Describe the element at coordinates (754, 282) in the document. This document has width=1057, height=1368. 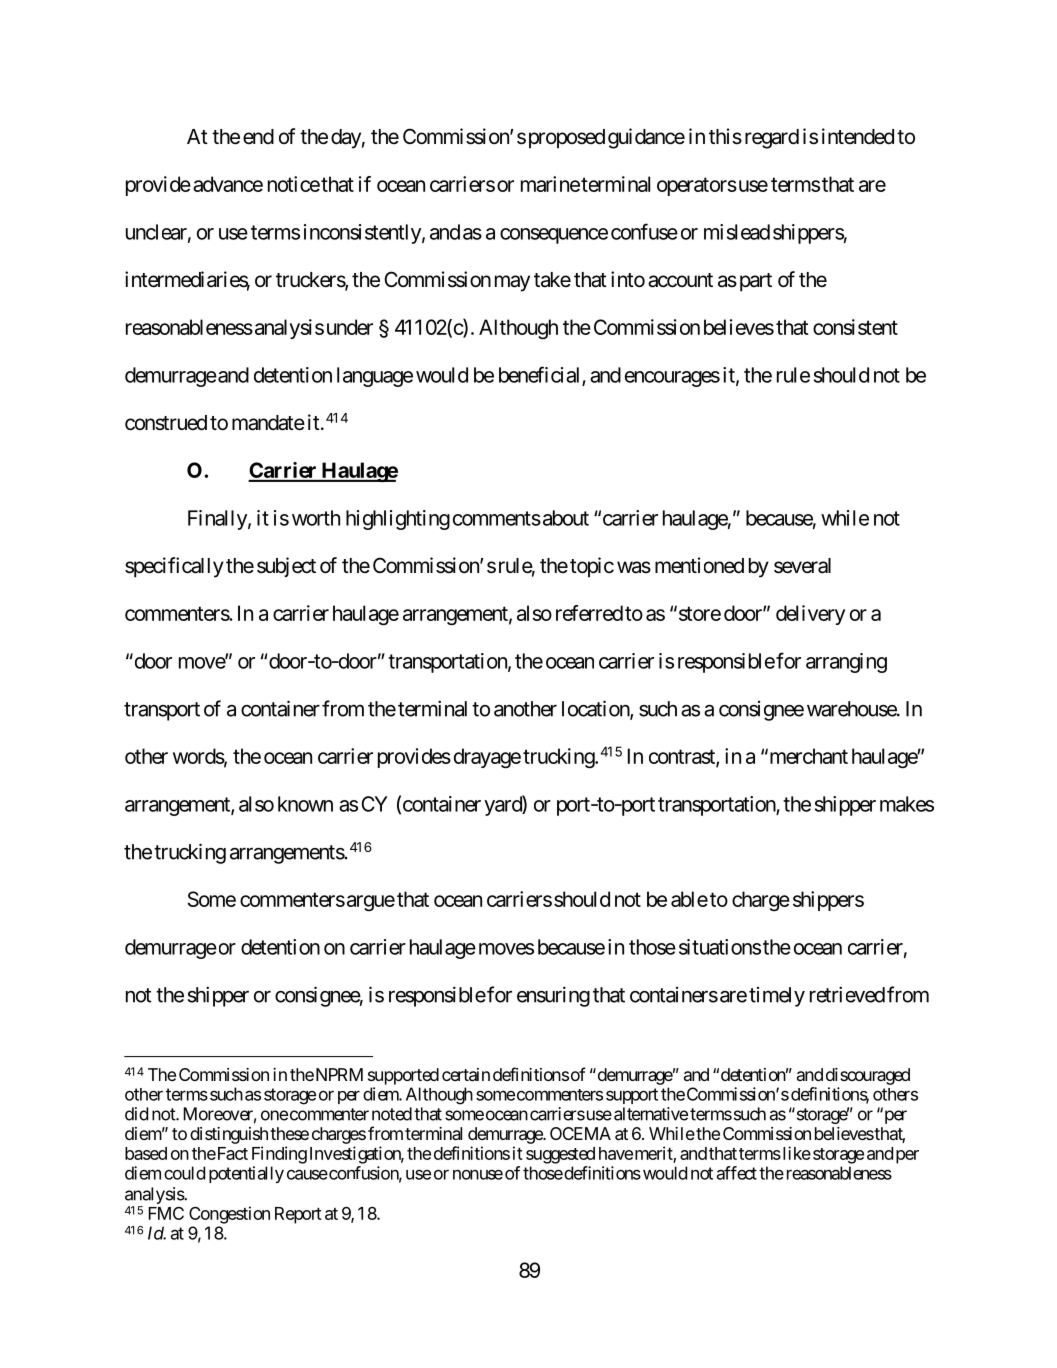
I see `part` at that location.
